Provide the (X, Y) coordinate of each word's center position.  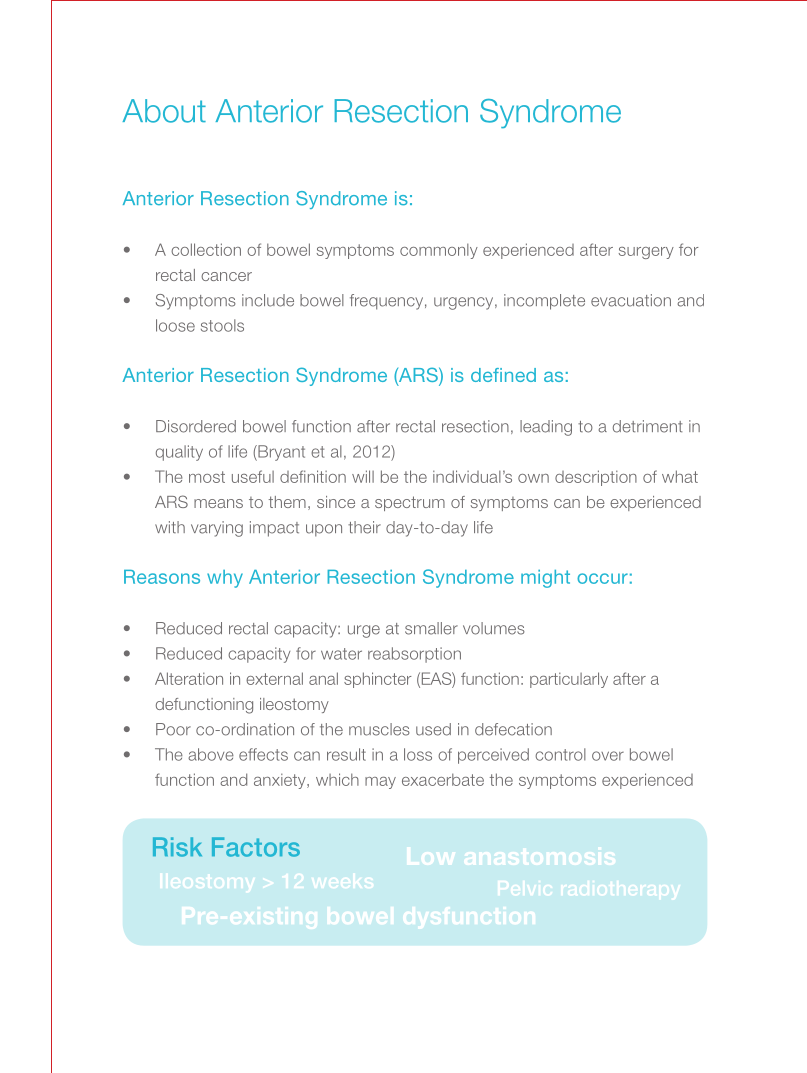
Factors (256, 847)
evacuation (631, 300)
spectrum (410, 503)
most (207, 477)
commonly (439, 251)
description (596, 478)
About (164, 111)
